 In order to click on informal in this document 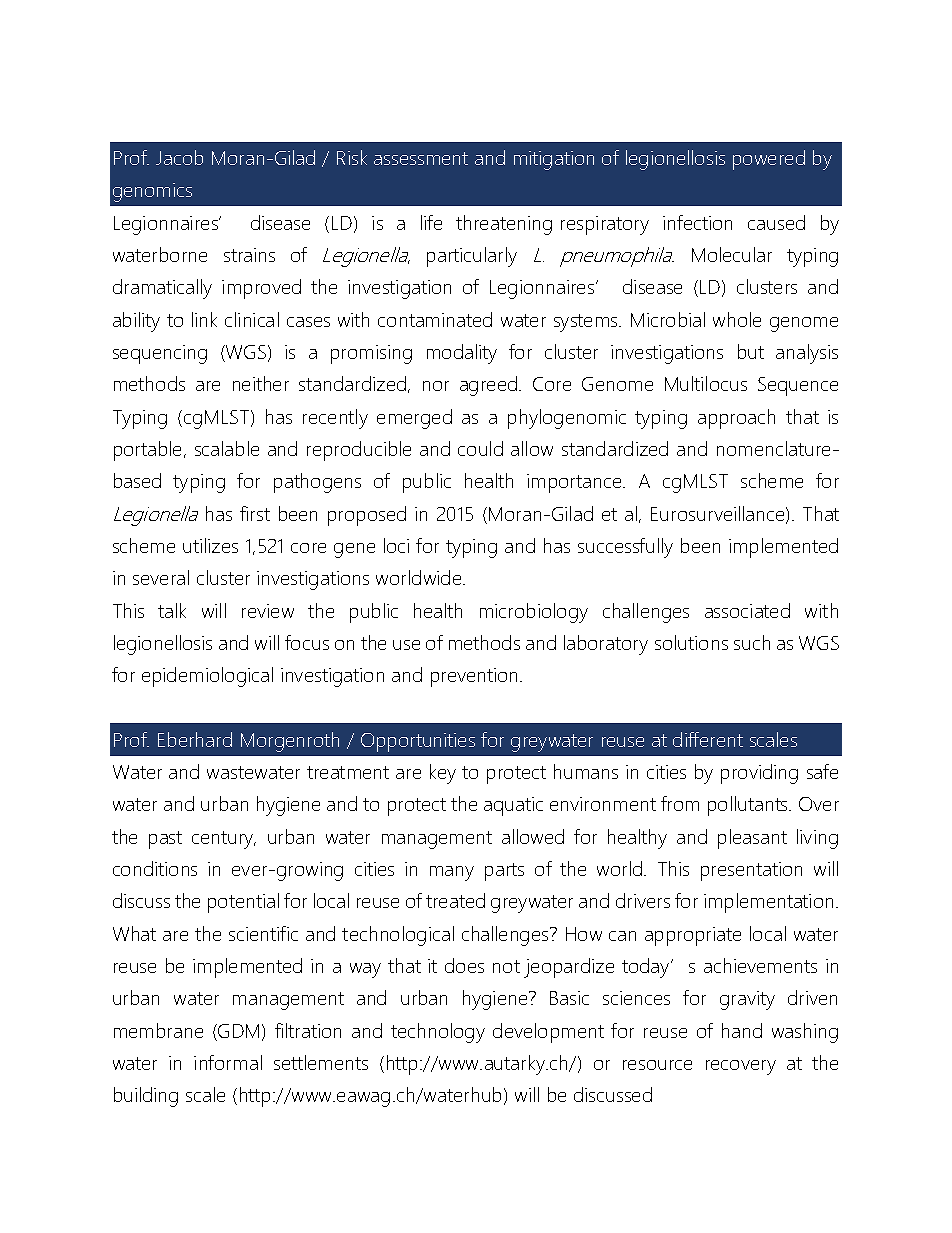, I will do `click(228, 1062)`.
